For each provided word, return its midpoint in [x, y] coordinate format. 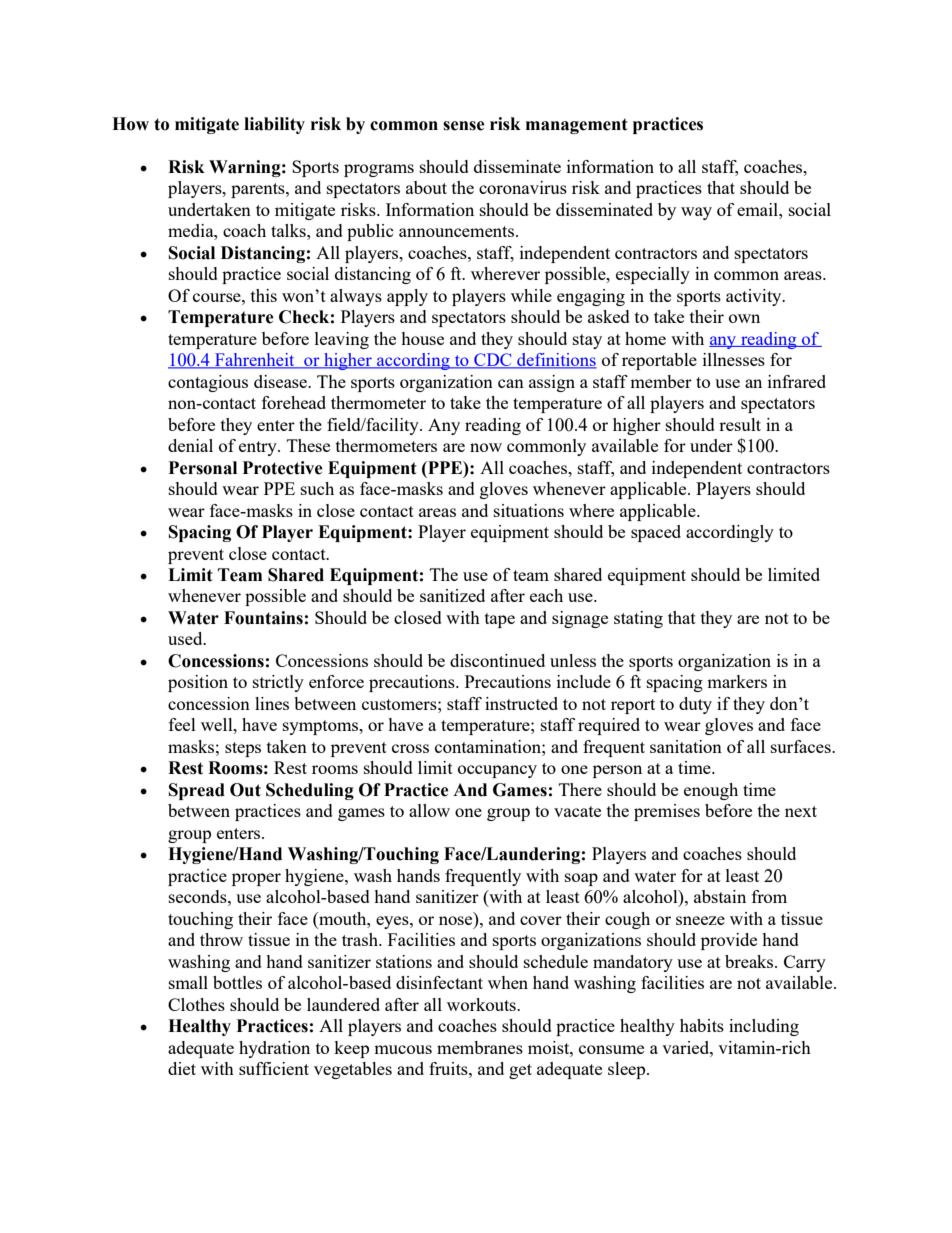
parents [259, 190]
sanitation [686, 746]
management [577, 126]
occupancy [497, 771]
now [486, 447]
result [740, 424]
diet [182, 1068]
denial [190, 445]
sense [464, 126]
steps [243, 749]
